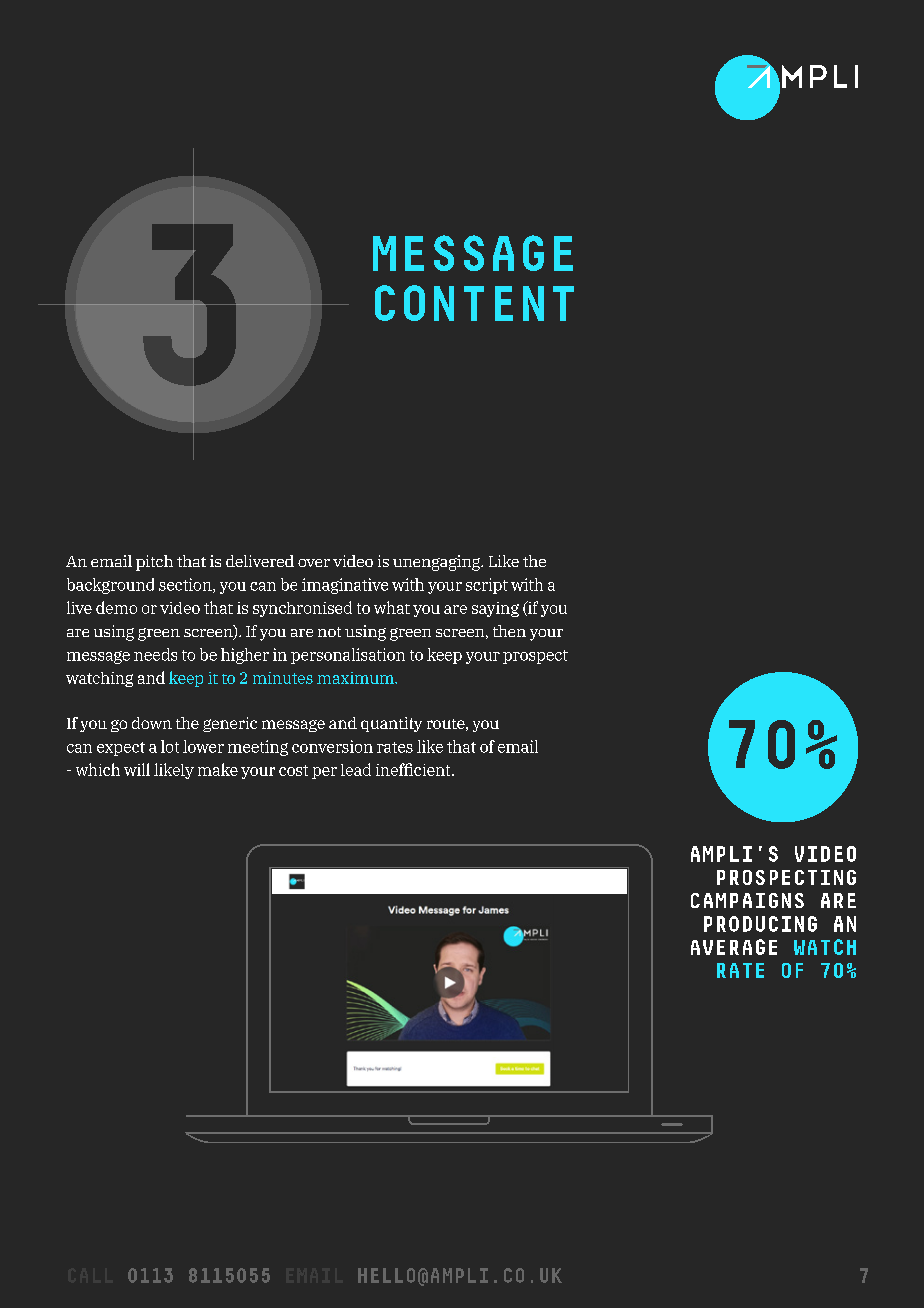  I want to click on pitch, so click(154, 563).
